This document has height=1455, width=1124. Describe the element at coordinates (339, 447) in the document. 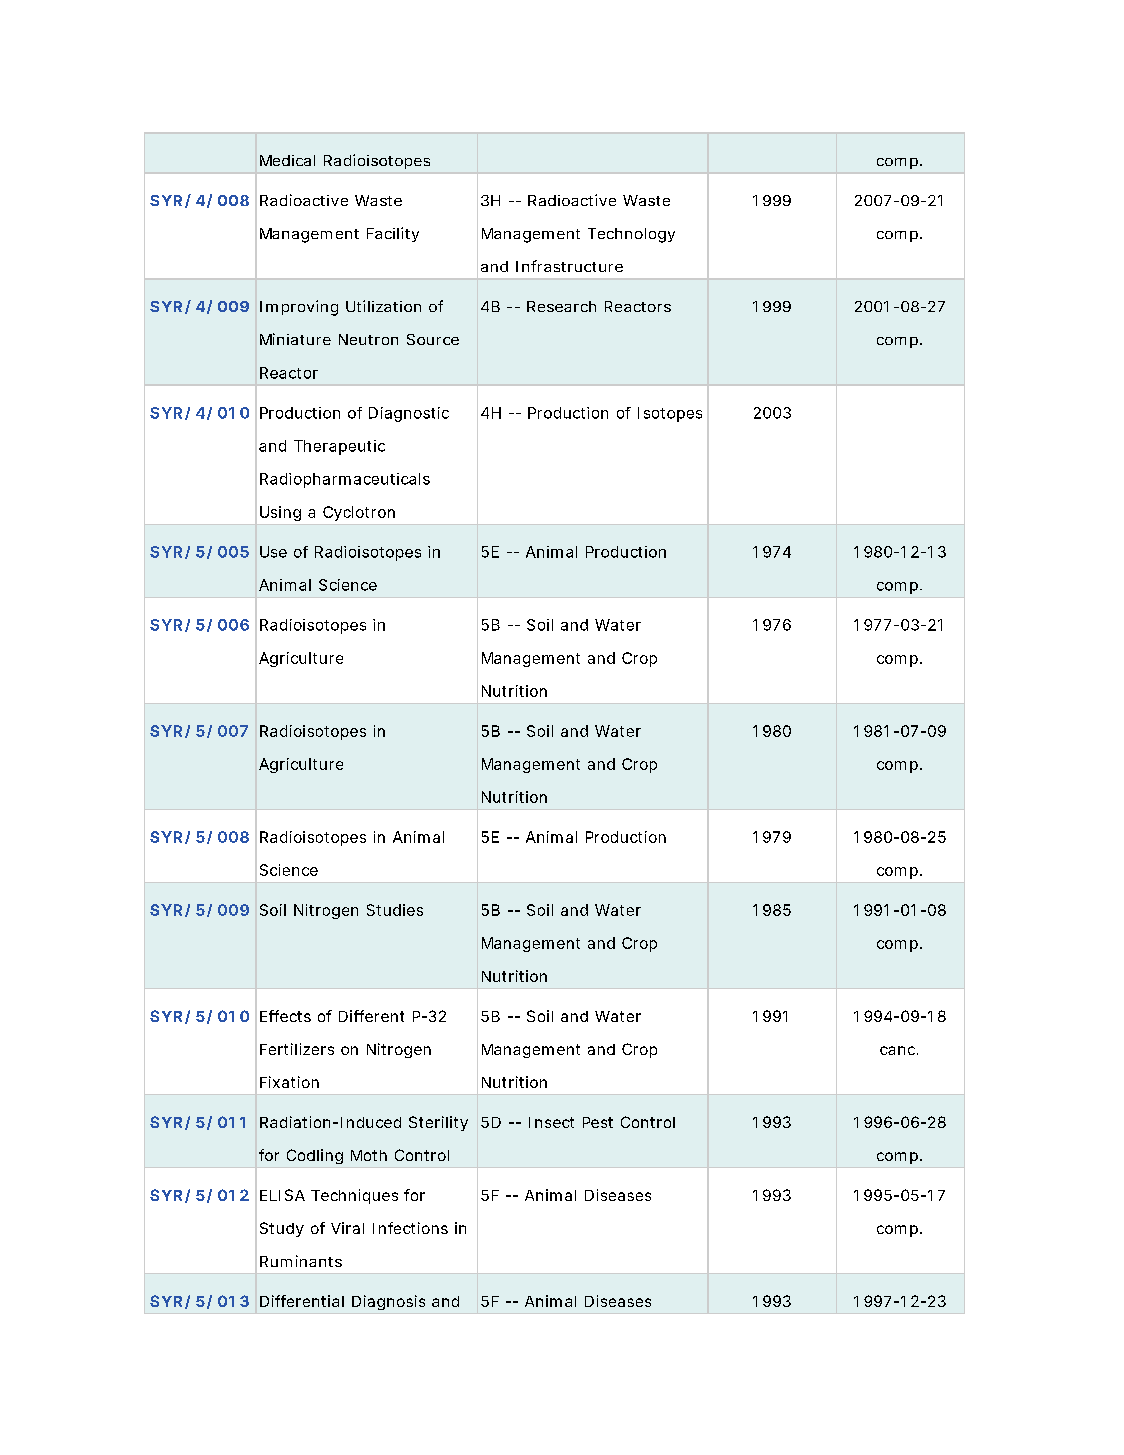

I see `Therapeutic` at that location.
